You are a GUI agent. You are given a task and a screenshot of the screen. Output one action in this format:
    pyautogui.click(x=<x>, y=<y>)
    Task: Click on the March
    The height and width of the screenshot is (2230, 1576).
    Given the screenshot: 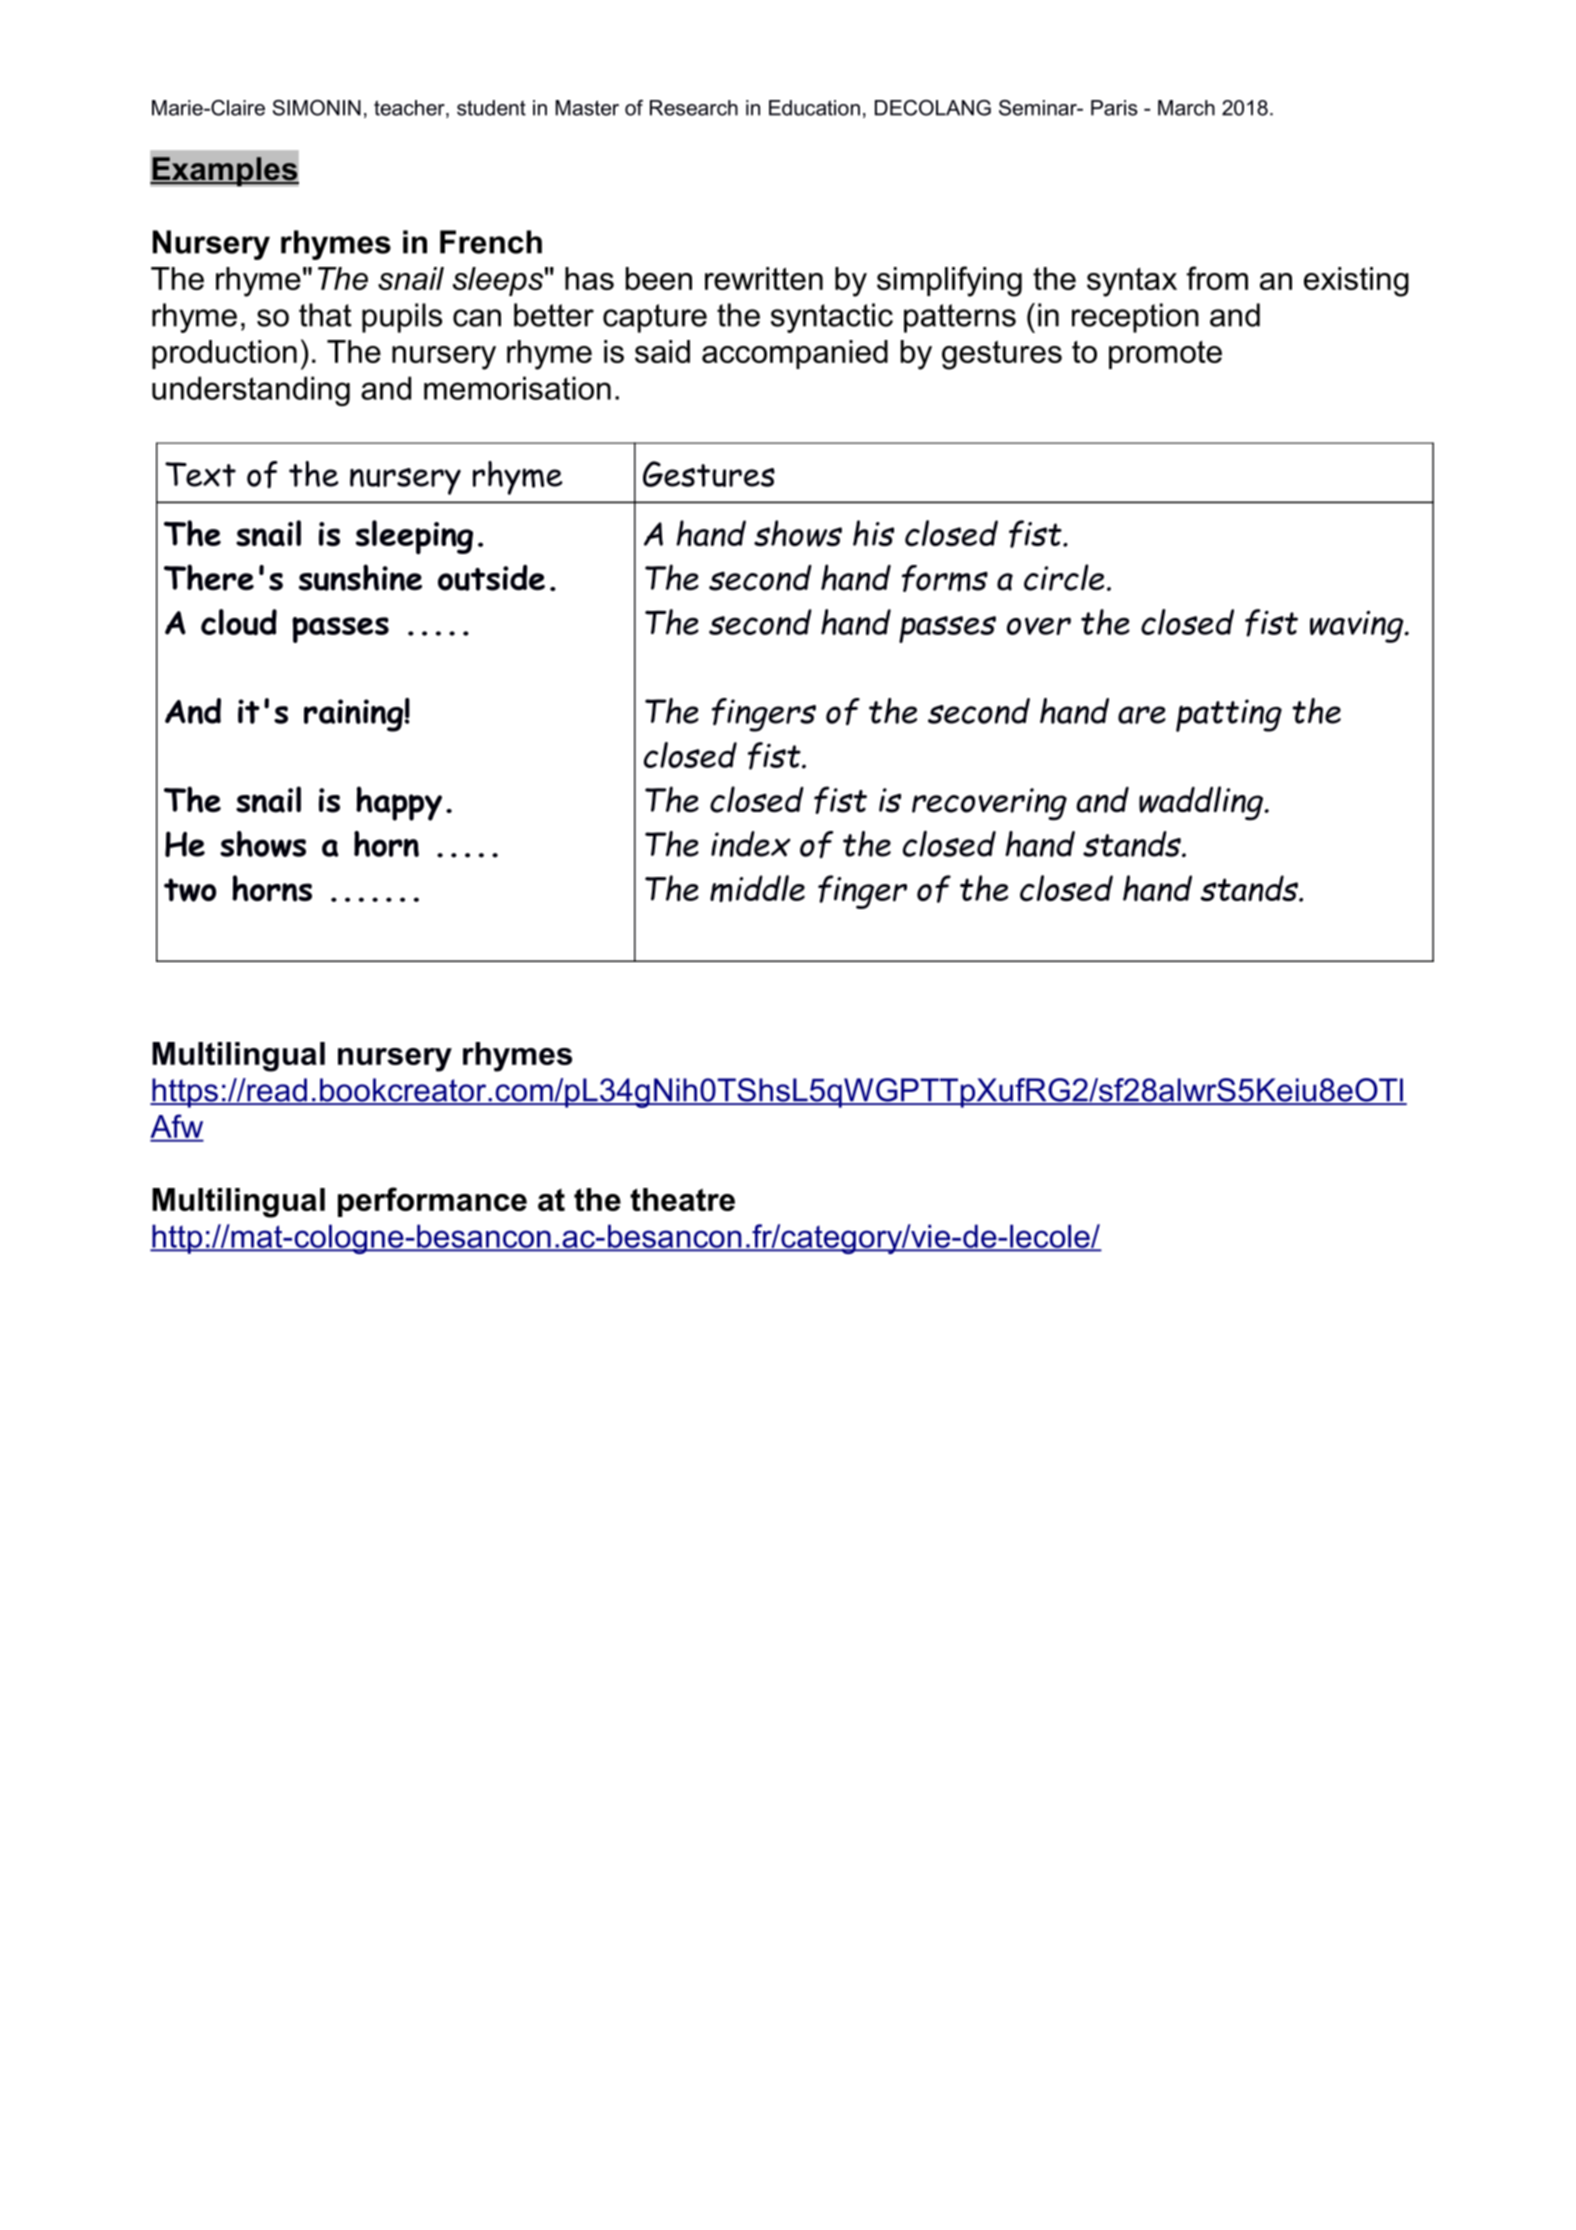 What is the action you would take?
    pyautogui.click(x=1186, y=108)
